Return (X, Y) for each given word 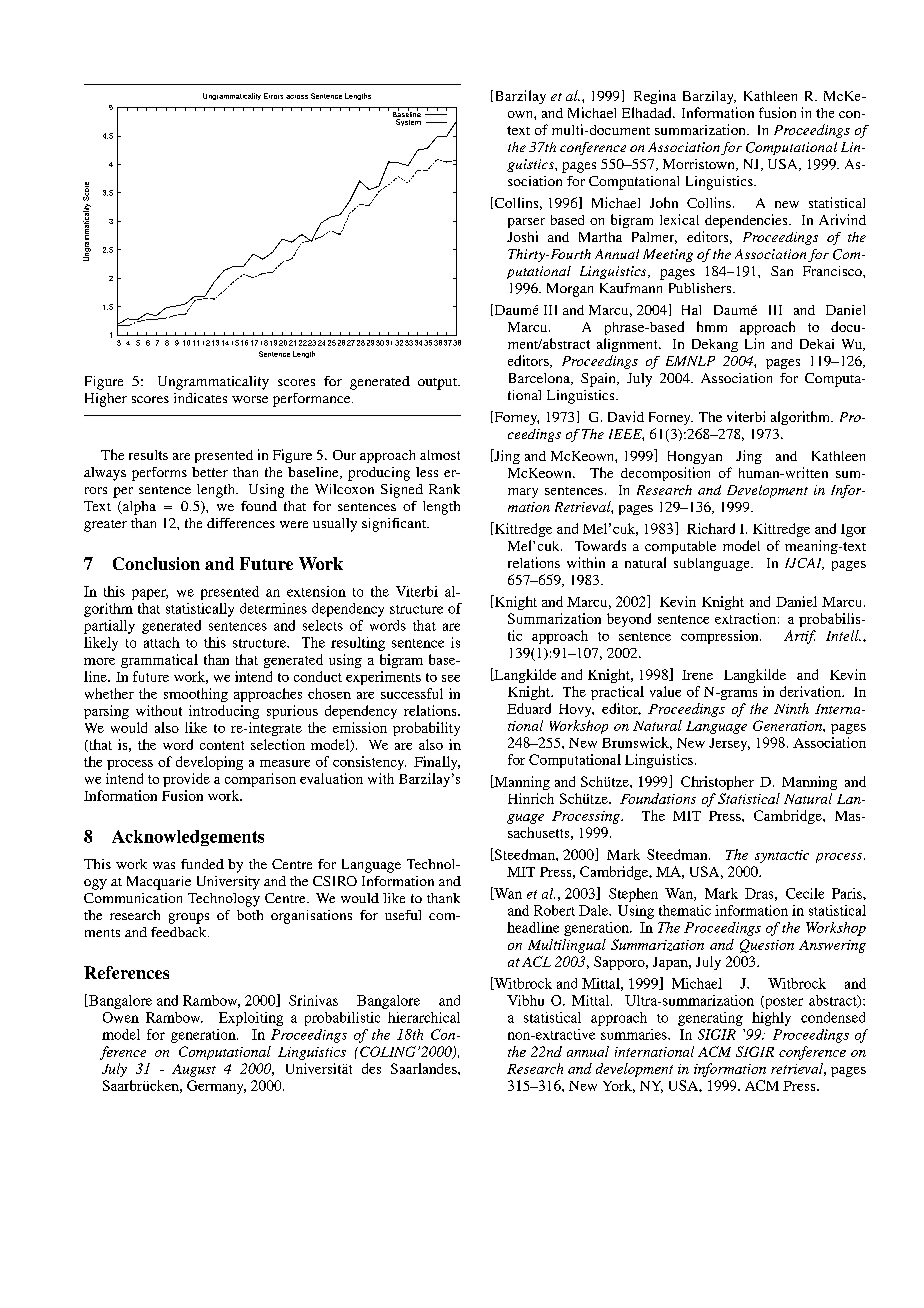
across (297, 97)
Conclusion (156, 563)
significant (395, 525)
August (194, 1070)
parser (526, 223)
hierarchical (424, 1017)
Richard (711, 528)
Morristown (700, 165)
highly (771, 1019)
